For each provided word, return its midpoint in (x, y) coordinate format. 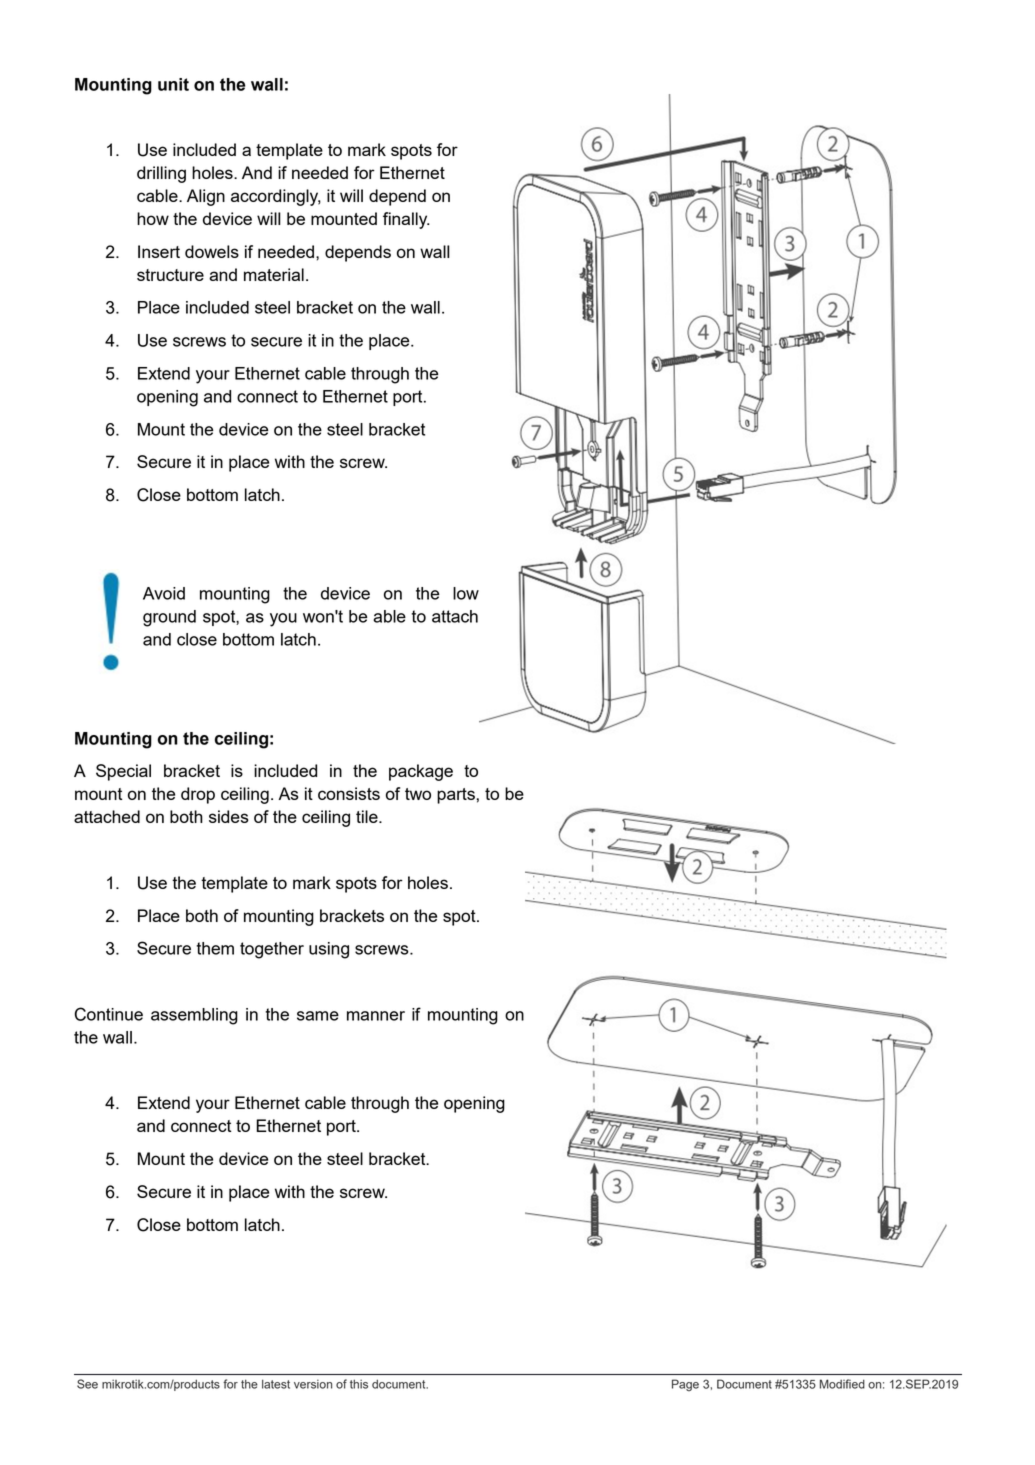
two (418, 794)
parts (456, 796)
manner (376, 1016)
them (215, 948)
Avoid (164, 593)
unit (173, 84)
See (87, 1384)
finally (406, 220)
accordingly (276, 197)
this (359, 1384)
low (466, 593)
